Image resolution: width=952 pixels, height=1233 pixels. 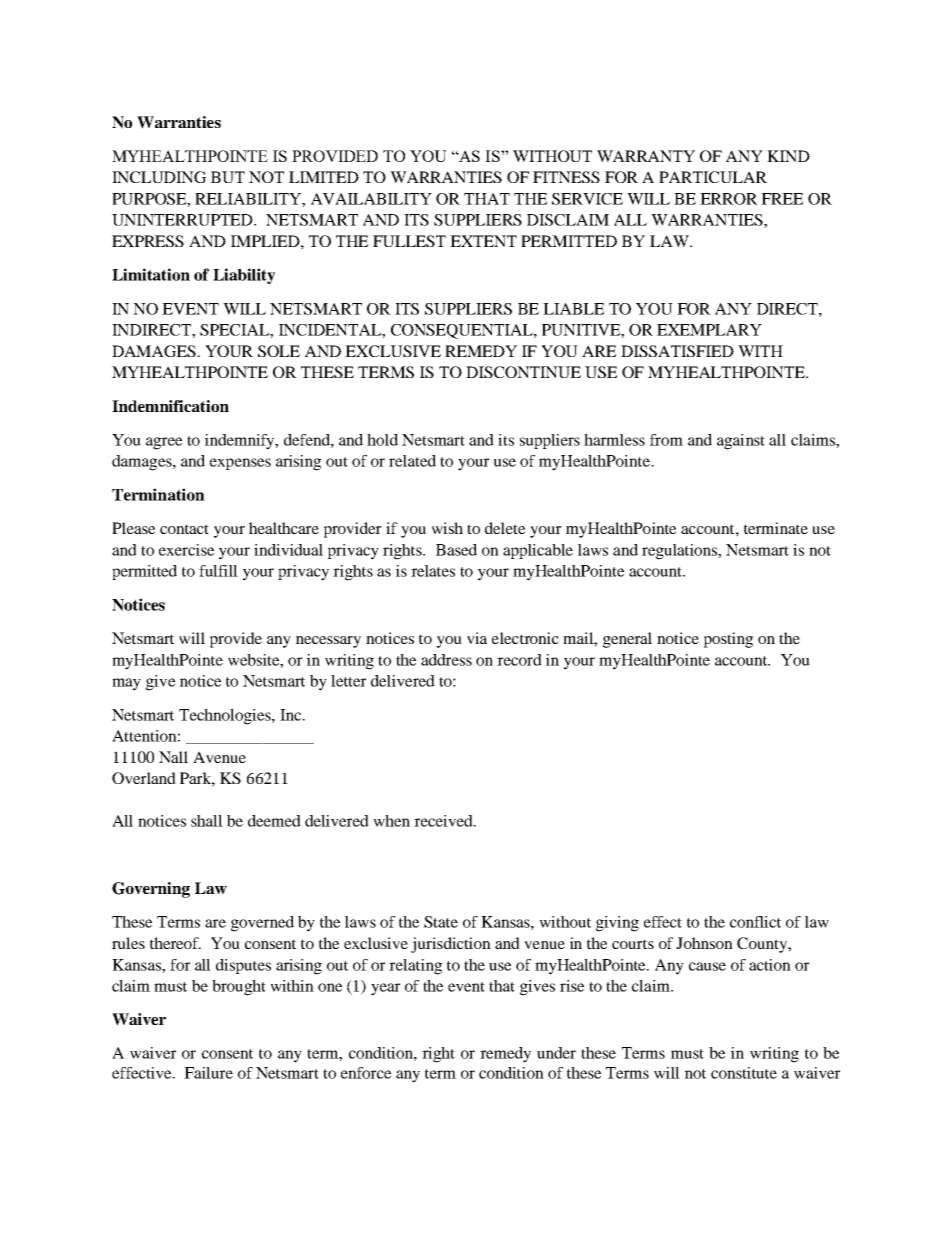 What do you see at coordinates (556, 1053) in the screenshot?
I see `under` at bounding box center [556, 1053].
